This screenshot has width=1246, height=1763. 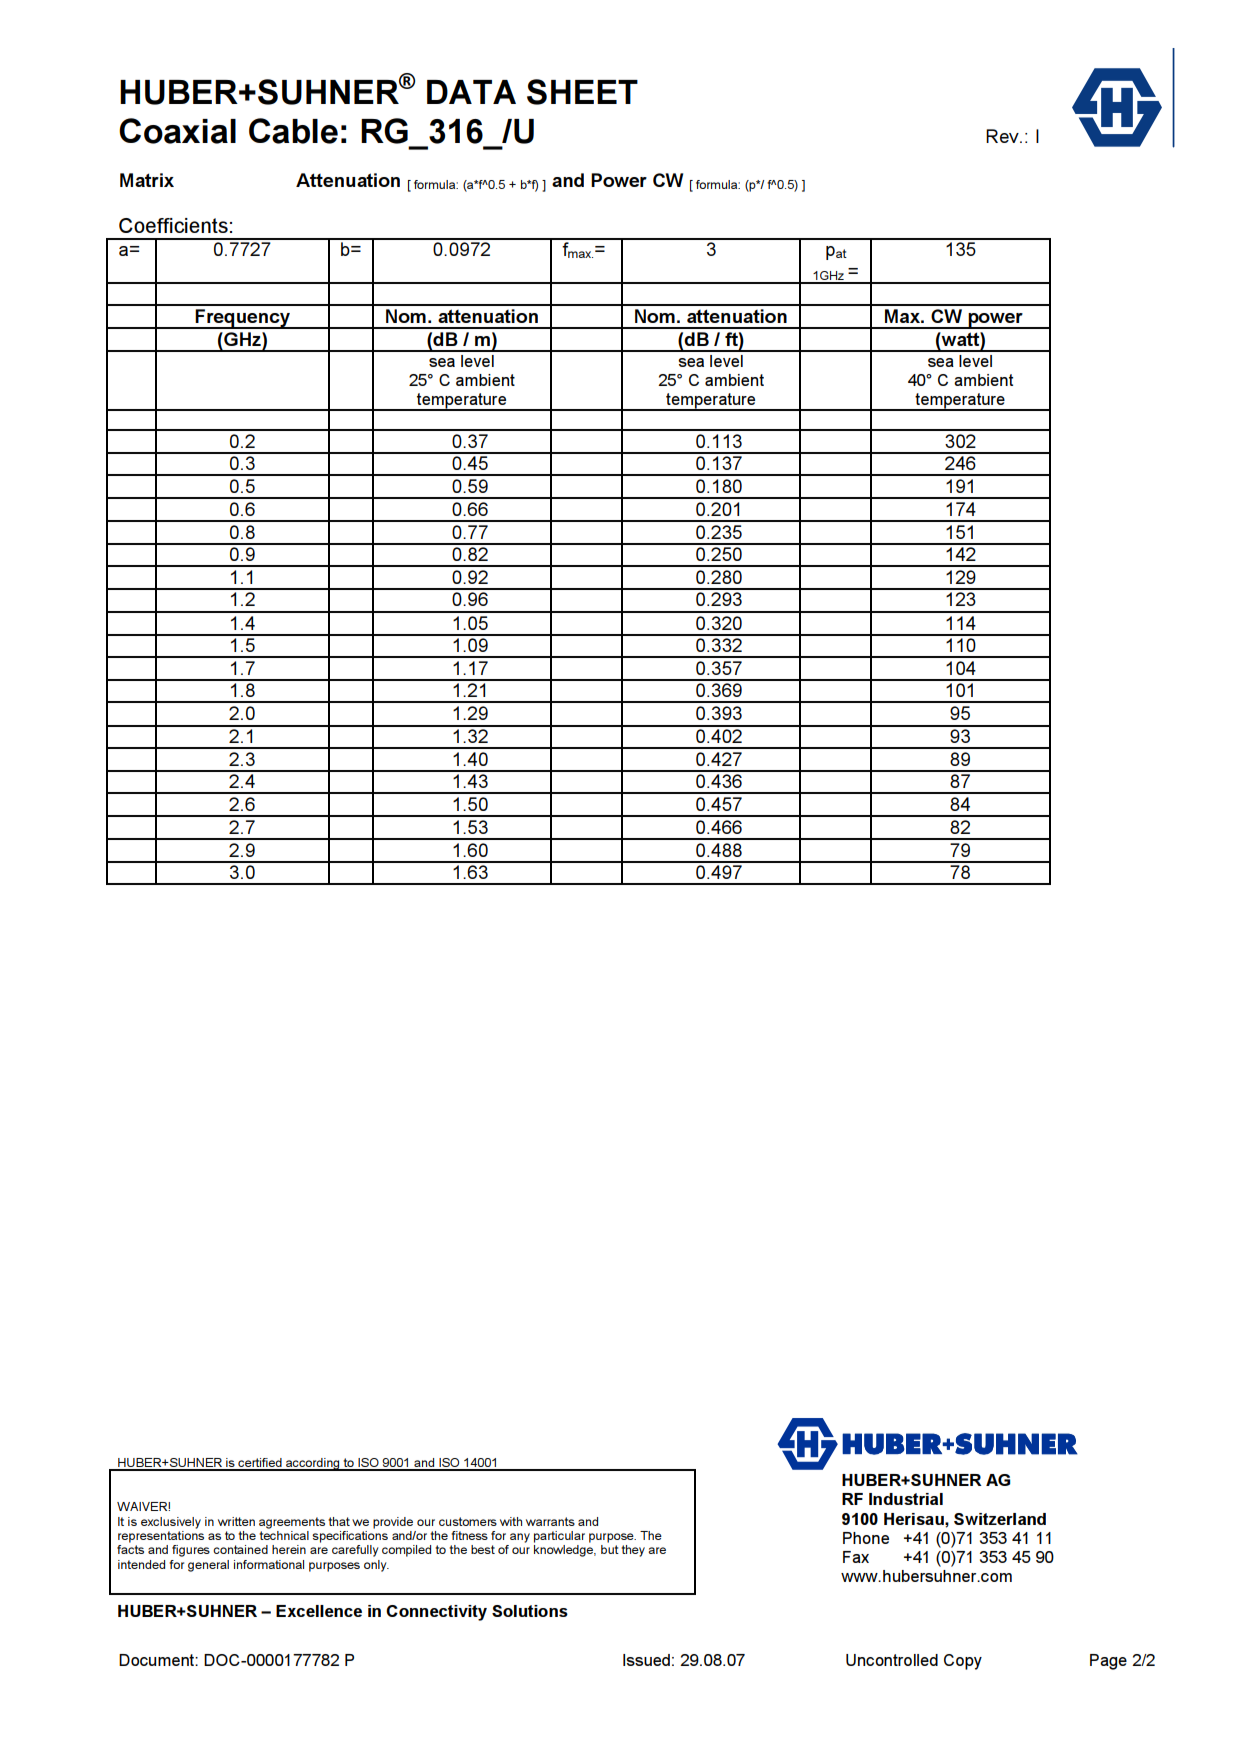 What do you see at coordinates (293, 131) in the screenshot?
I see `Cable` at bounding box center [293, 131].
